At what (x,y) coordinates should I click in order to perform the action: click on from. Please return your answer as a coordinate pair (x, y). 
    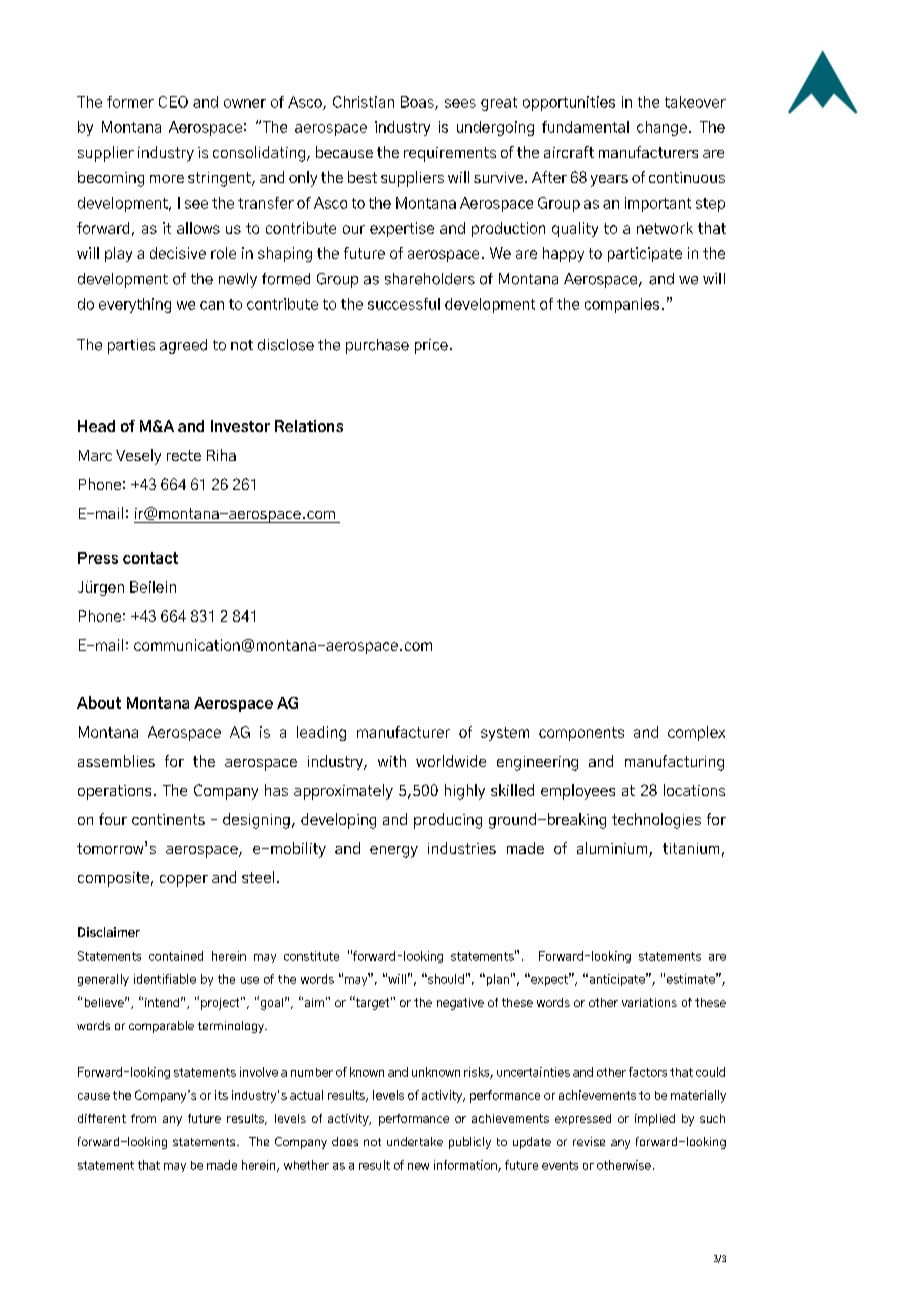
    Looking at the image, I should click on (143, 1118).
